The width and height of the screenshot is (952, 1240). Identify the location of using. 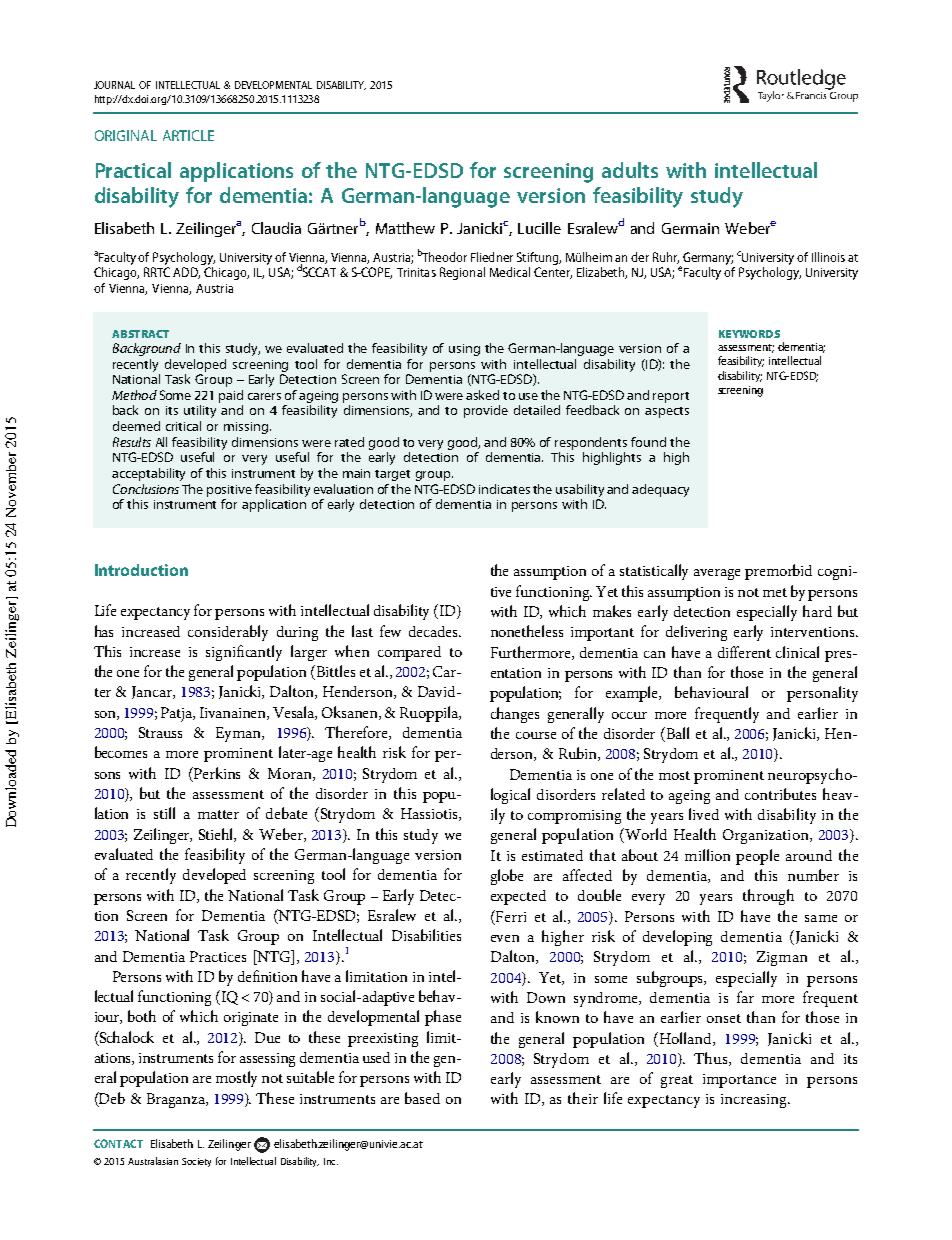
(464, 350).
